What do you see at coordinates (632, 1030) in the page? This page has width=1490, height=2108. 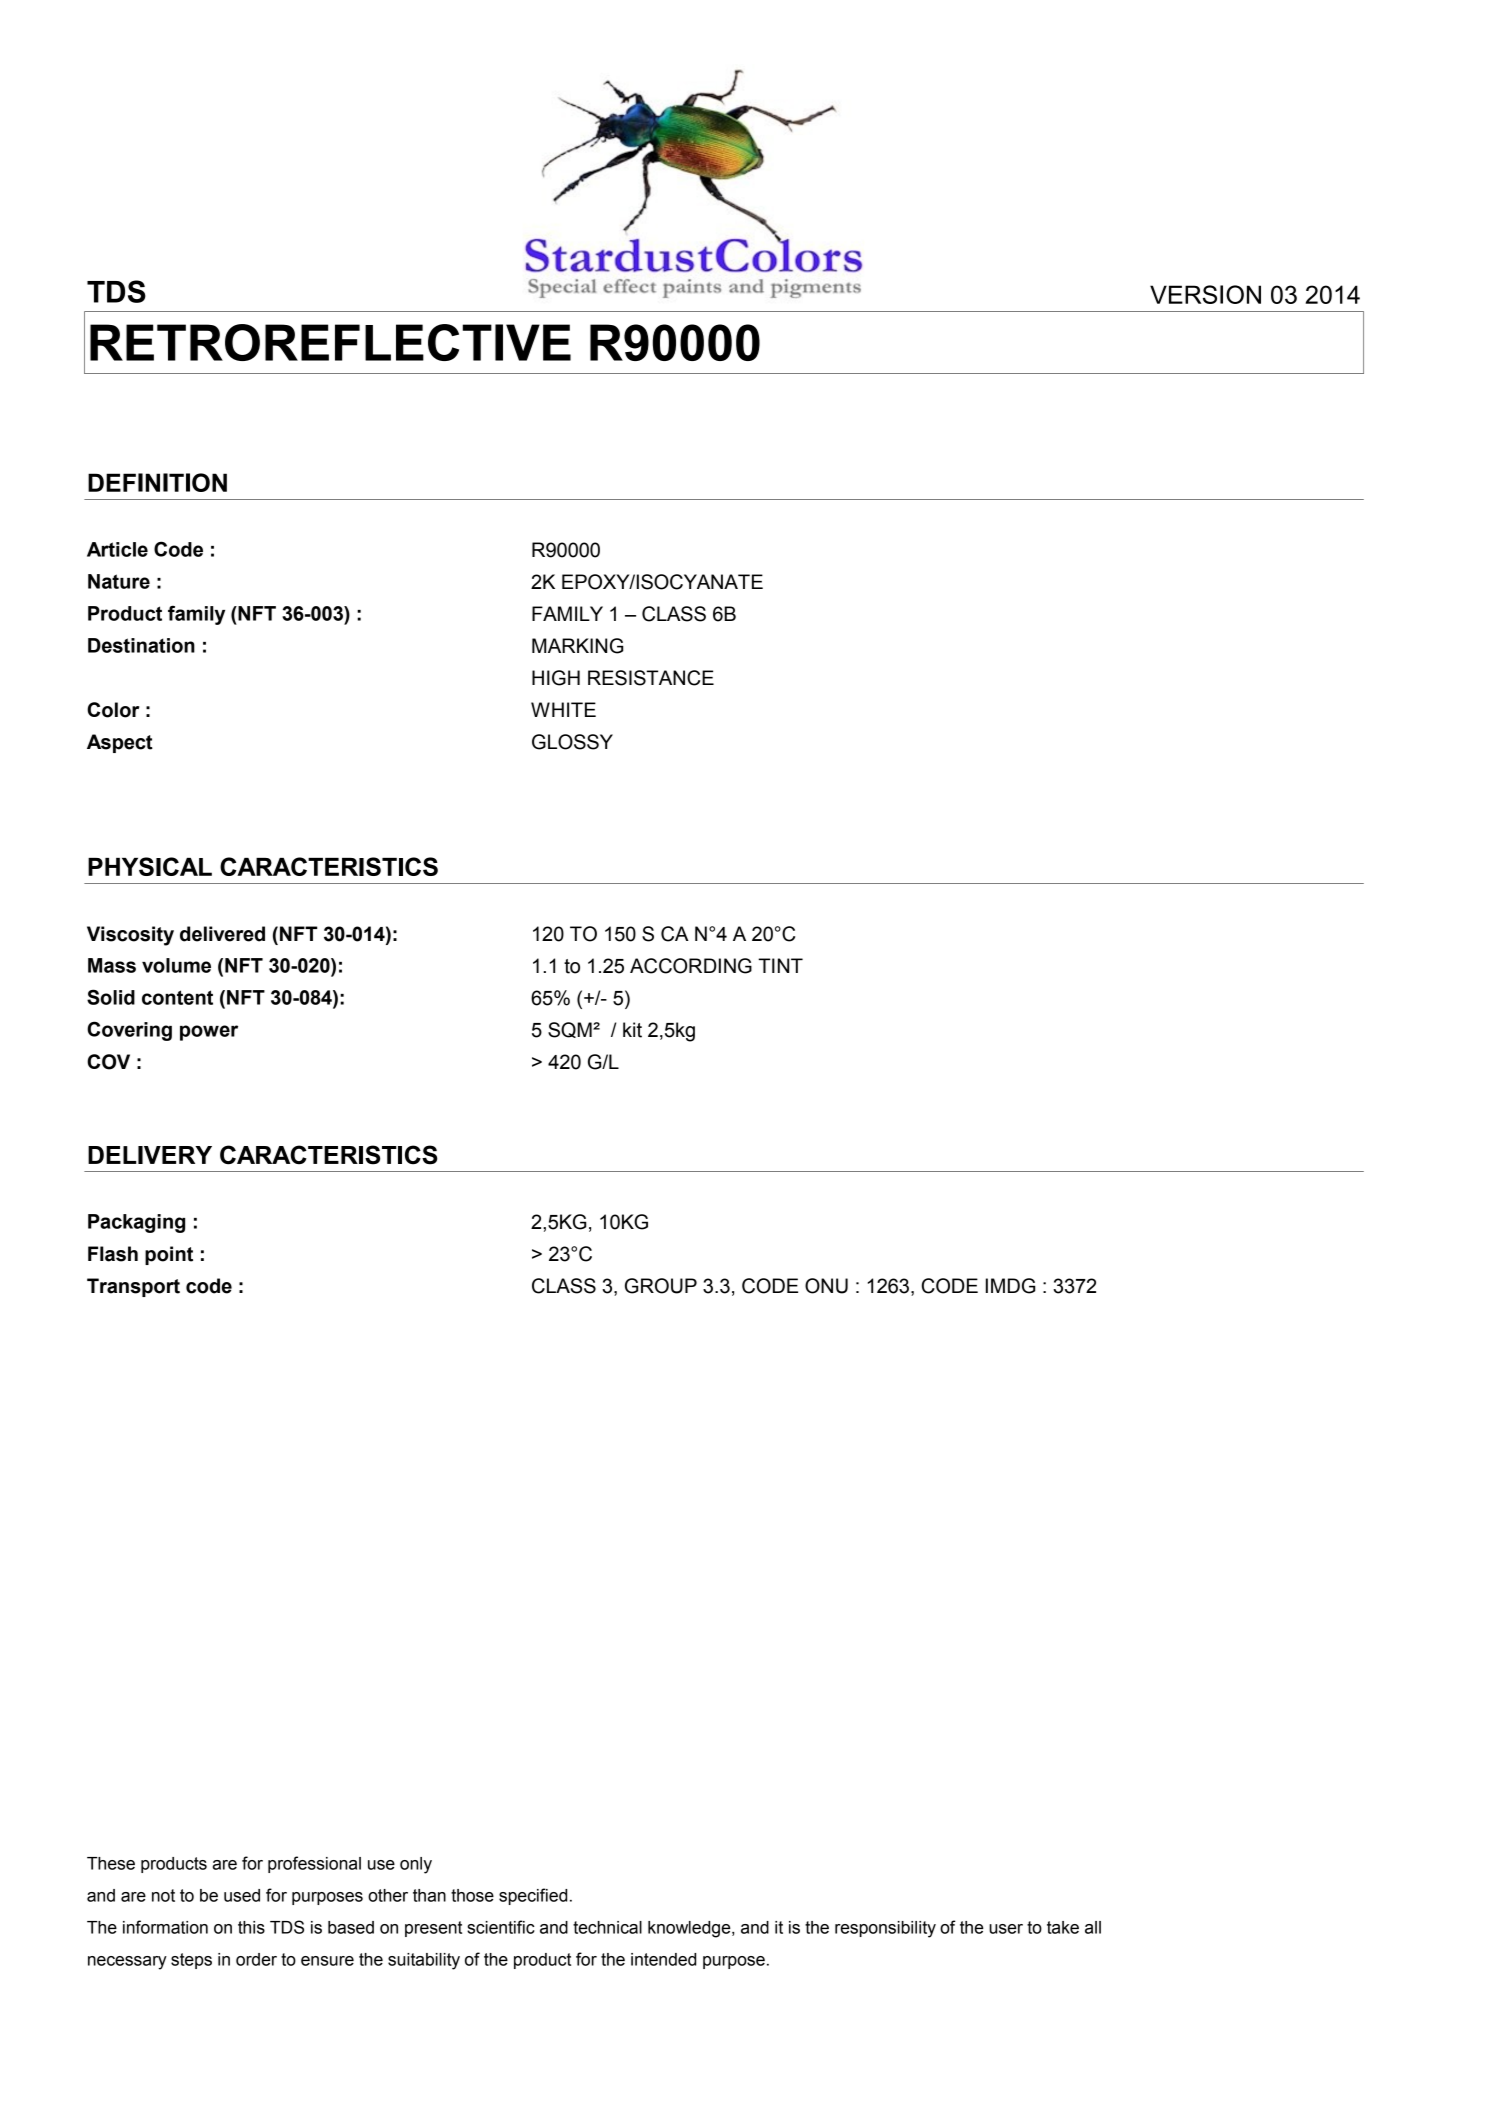 I see `kit` at bounding box center [632, 1030].
